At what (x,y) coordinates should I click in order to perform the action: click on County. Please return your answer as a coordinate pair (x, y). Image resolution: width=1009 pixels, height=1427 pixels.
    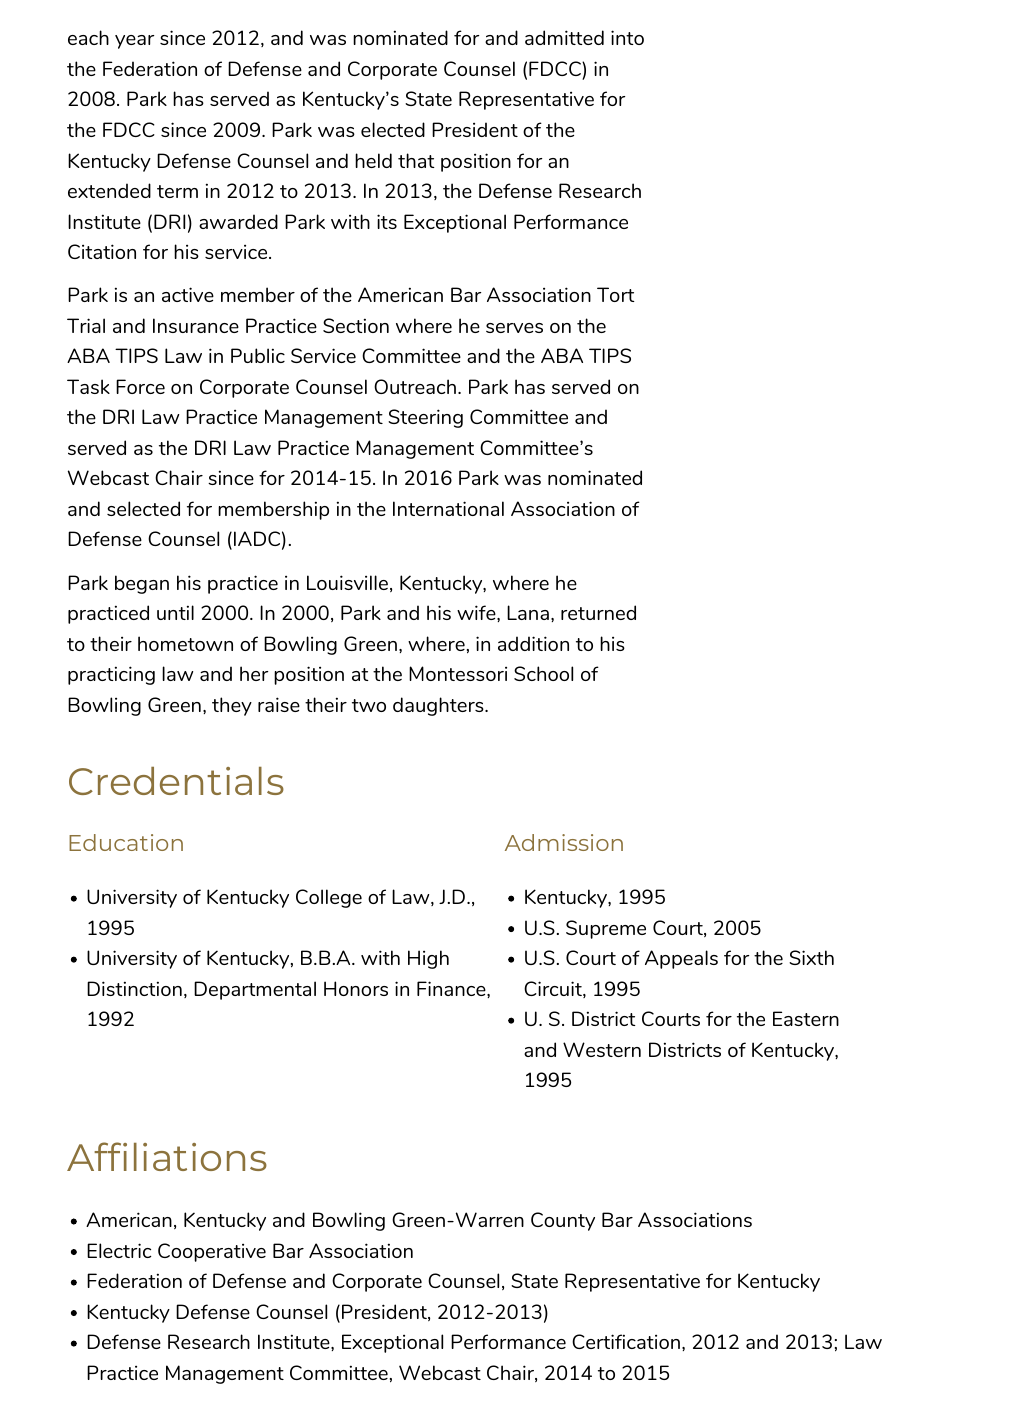
    Looking at the image, I should click on (563, 1221).
